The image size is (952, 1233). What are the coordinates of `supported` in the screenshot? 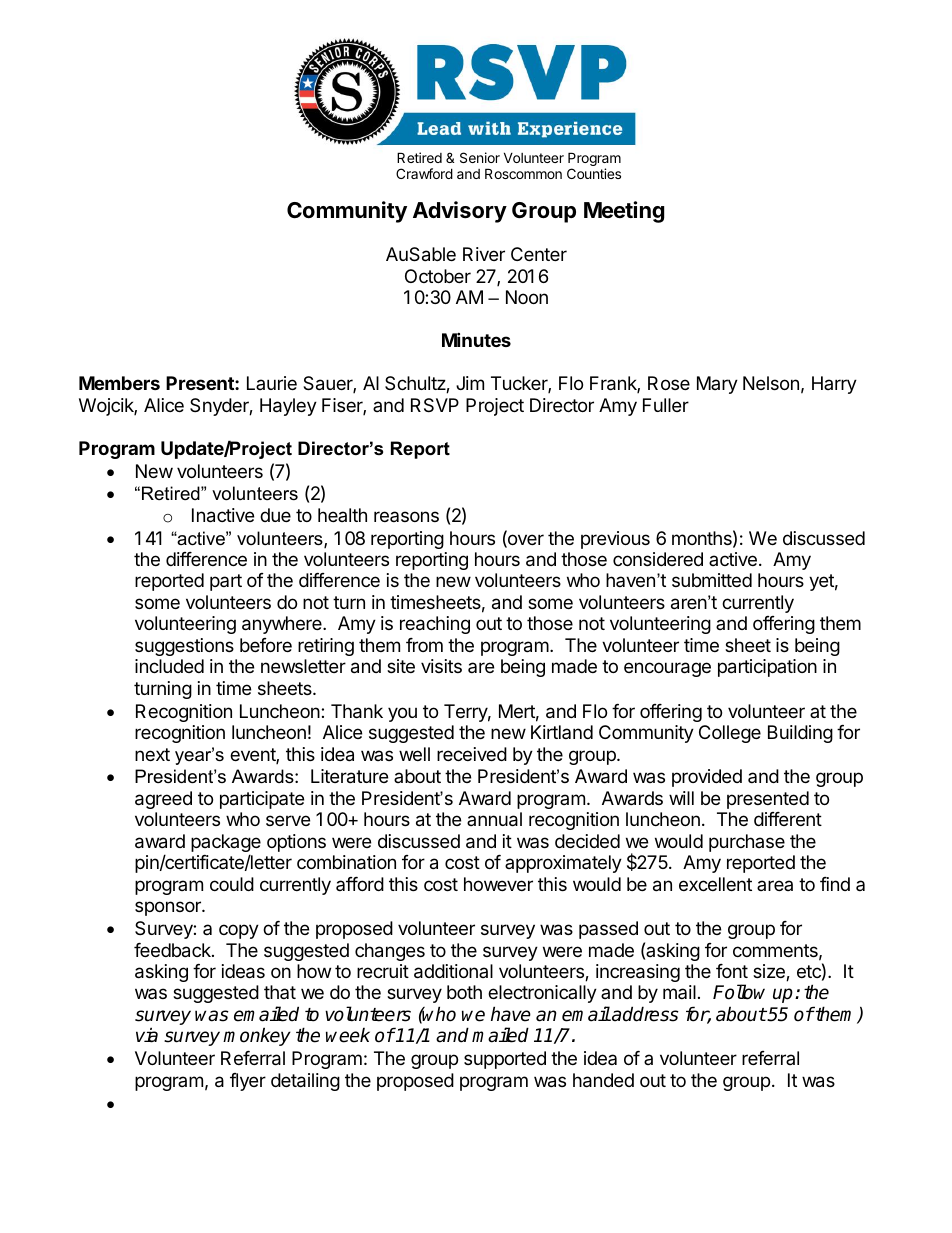 It's located at (505, 1060).
